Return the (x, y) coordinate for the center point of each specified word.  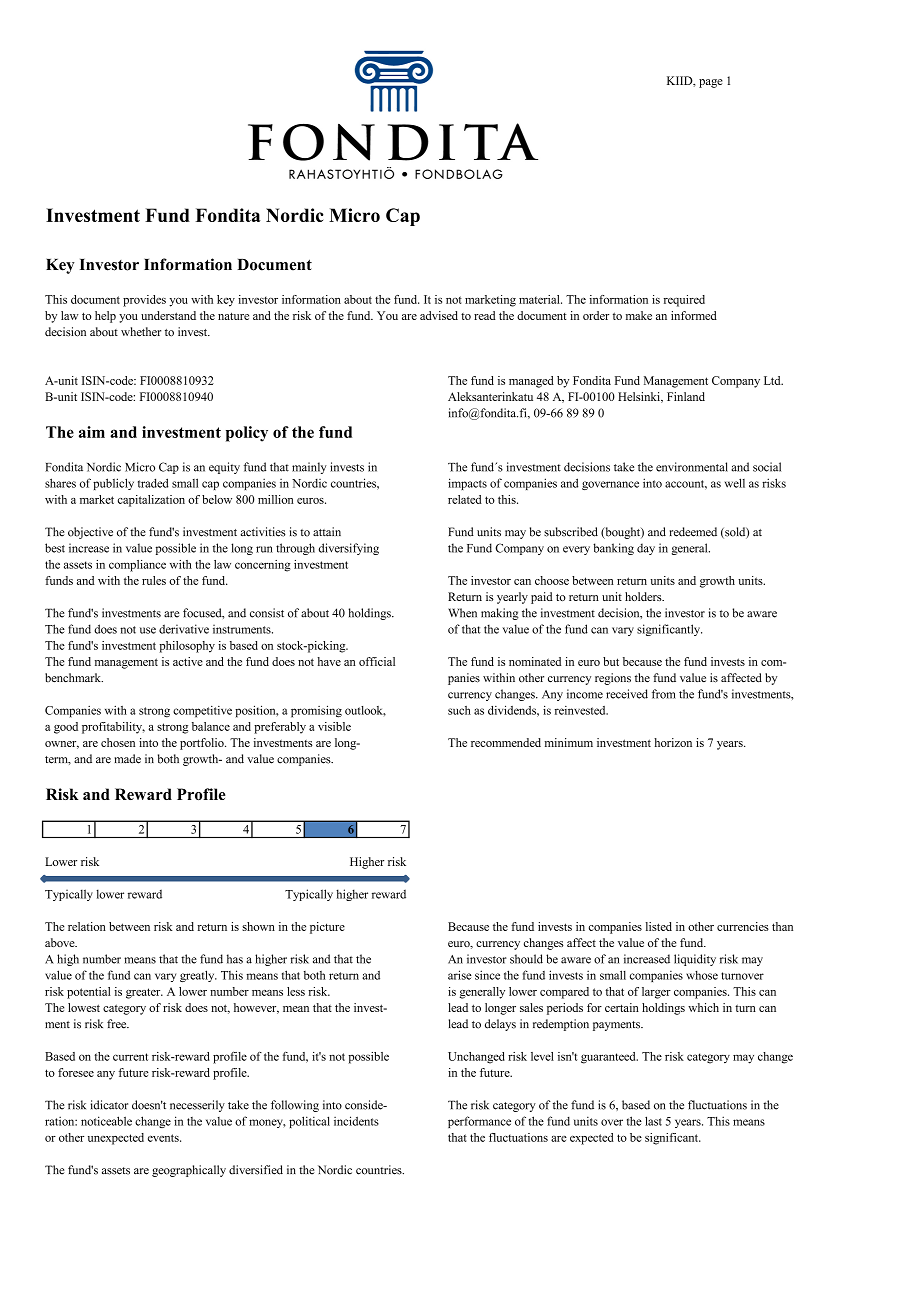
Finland (686, 396)
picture (327, 928)
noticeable (106, 1121)
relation (87, 926)
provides (144, 301)
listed (659, 926)
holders (644, 596)
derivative (184, 629)
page (711, 83)
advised (439, 315)
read (484, 315)
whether (141, 332)
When (462, 613)
